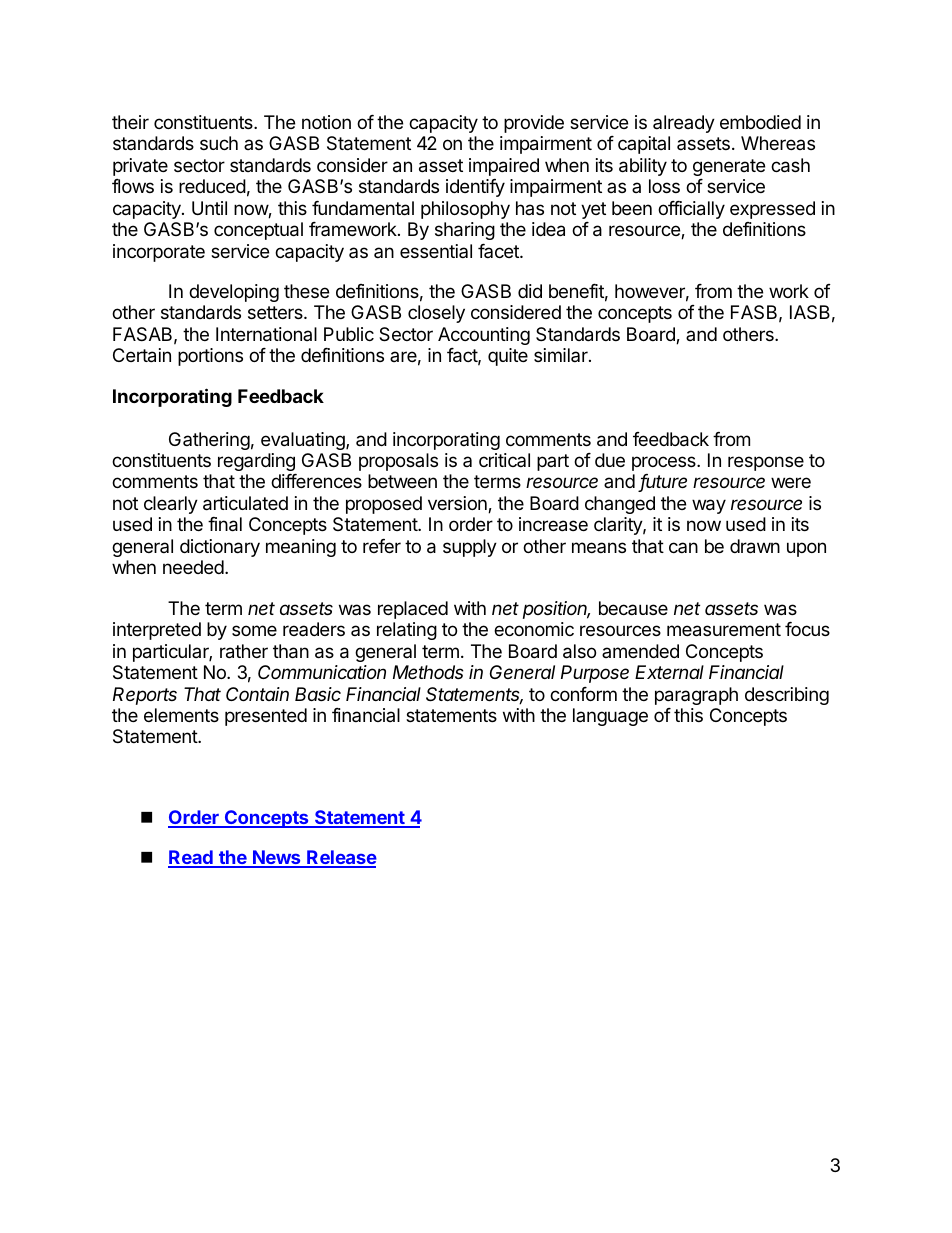 This document has width=952, height=1233. Describe the element at coordinates (277, 858) in the document. I see `News` at that location.
